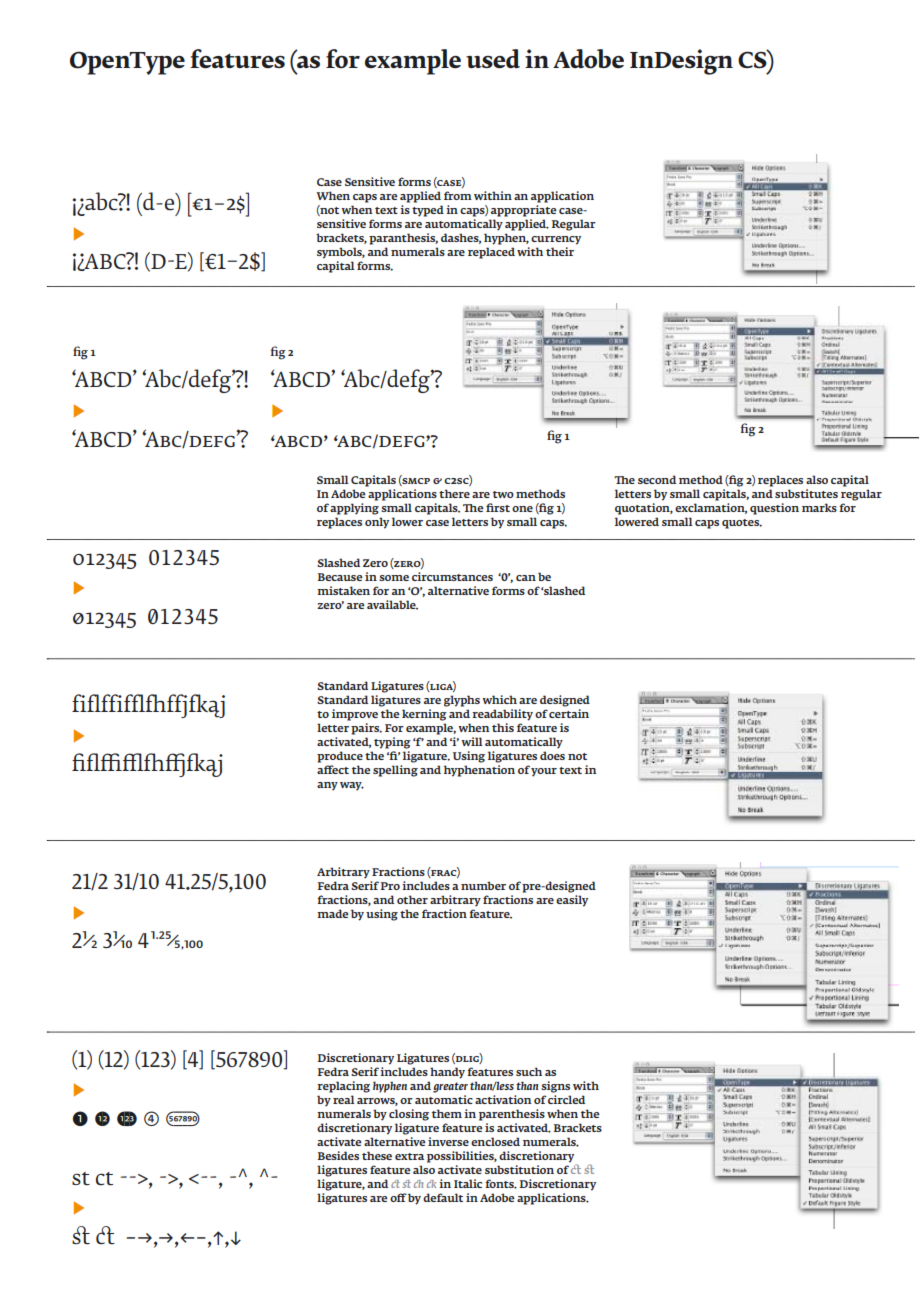 Image resolution: width=924 pixels, height=1308 pixels. Describe the element at coordinates (522, 509) in the image. I see `one` at that location.
